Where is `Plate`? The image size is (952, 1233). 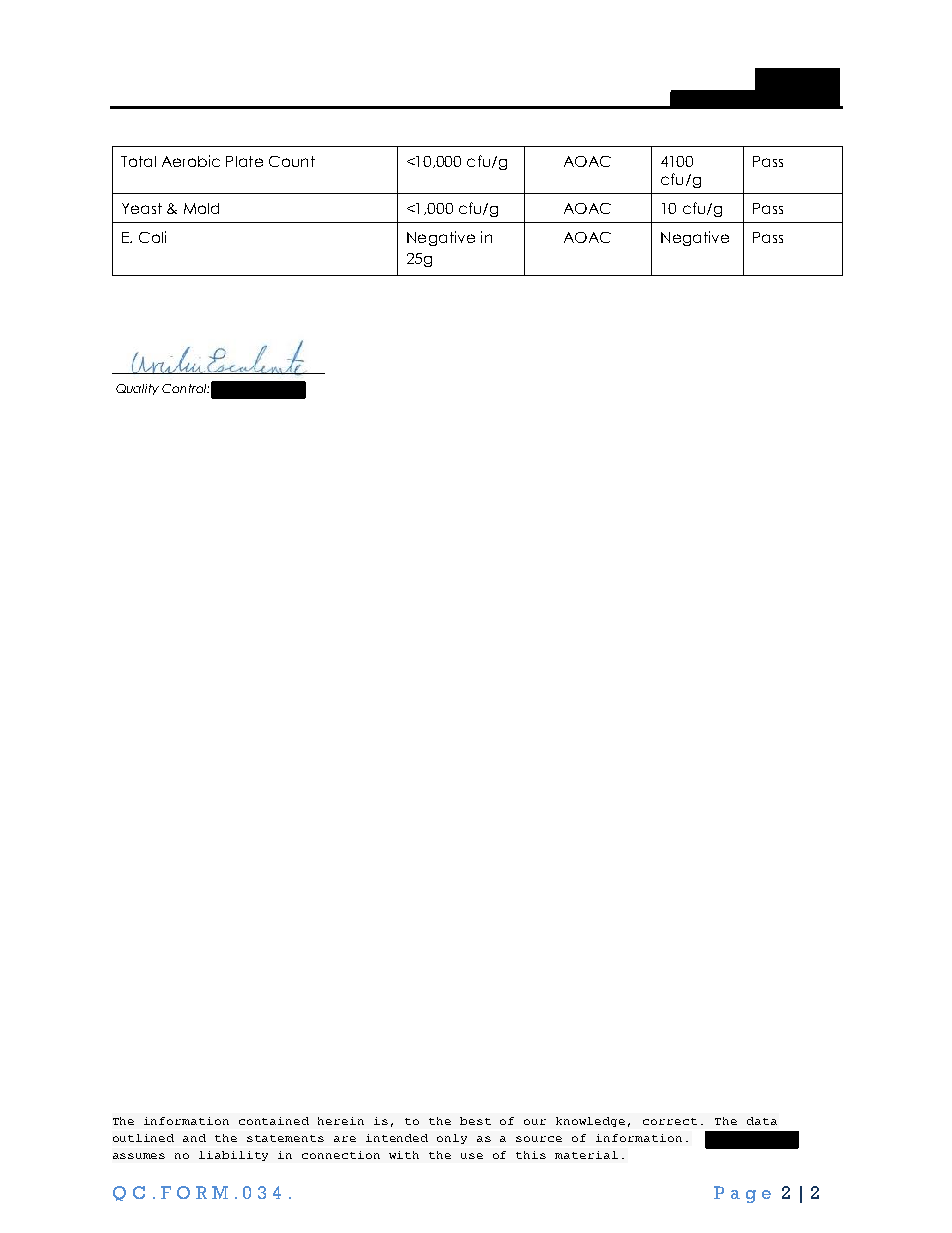 Plate is located at coordinates (244, 161).
